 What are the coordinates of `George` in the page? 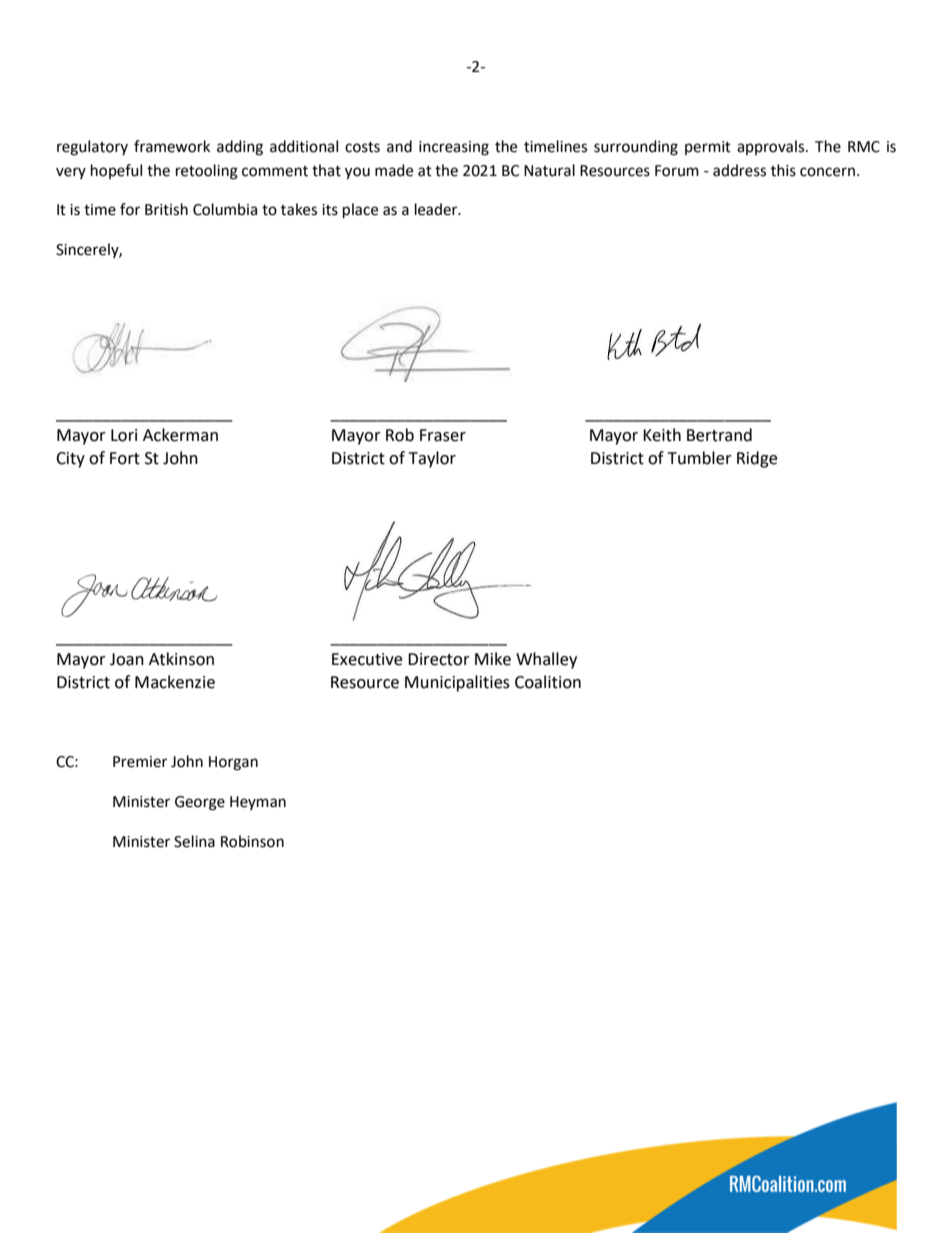 It's located at (200, 803).
